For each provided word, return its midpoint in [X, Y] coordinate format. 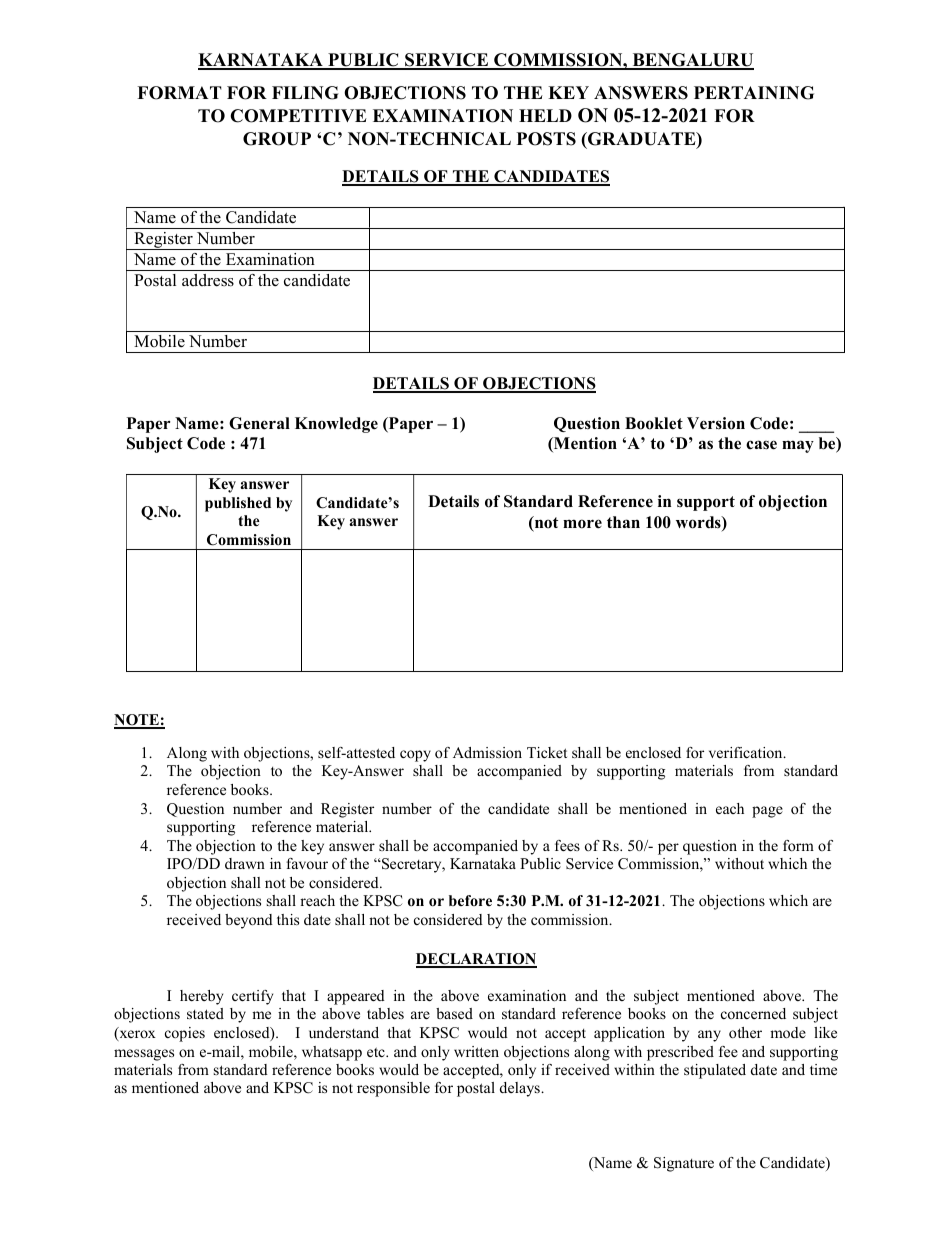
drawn [245, 863]
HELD [545, 115]
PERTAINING [754, 93]
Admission [487, 752]
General [259, 423]
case [761, 445]
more [582, 524]
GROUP [277, 139]
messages [144, 1055]
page [767, 812]
